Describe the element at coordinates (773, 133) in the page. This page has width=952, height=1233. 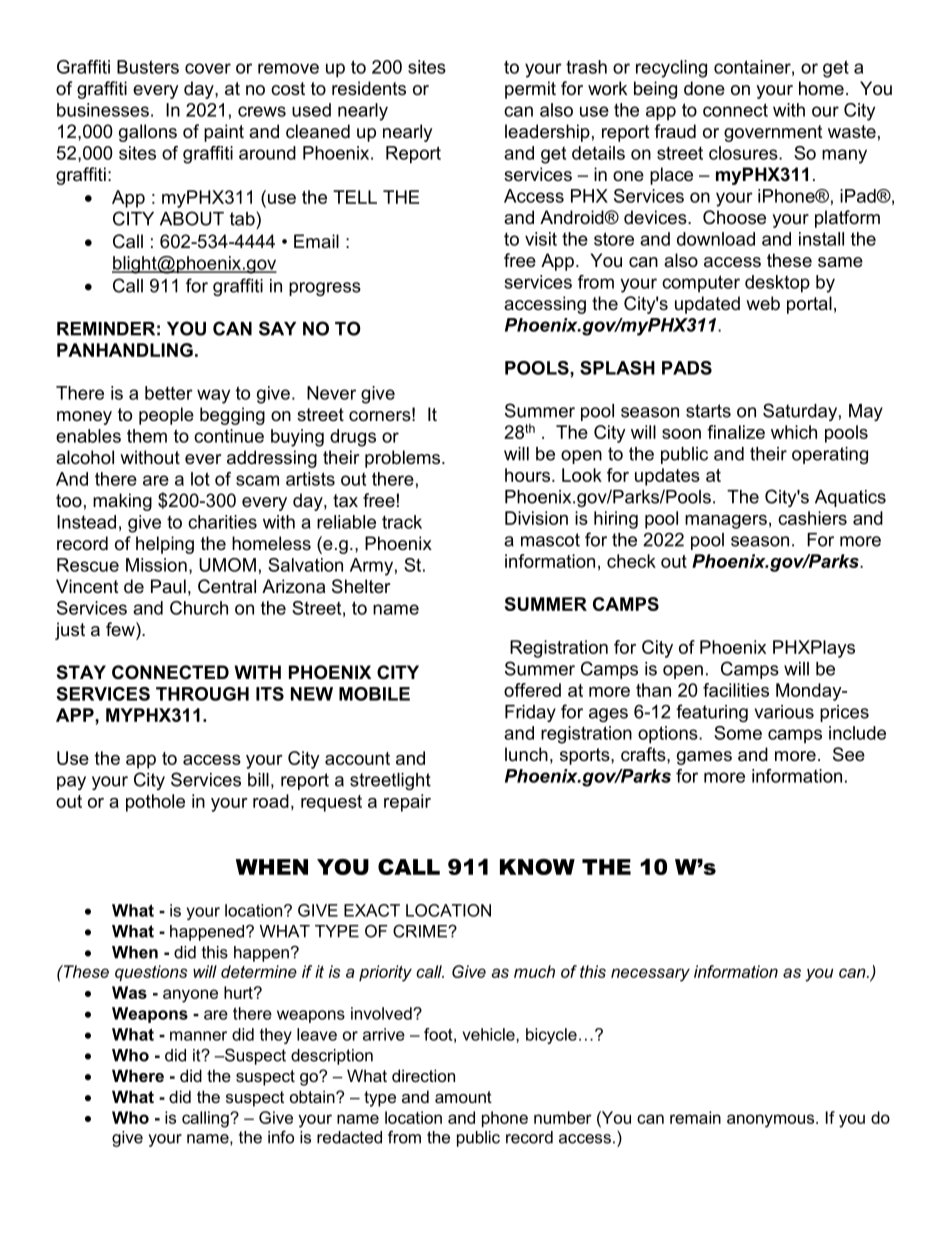
I see `government` at that location.
